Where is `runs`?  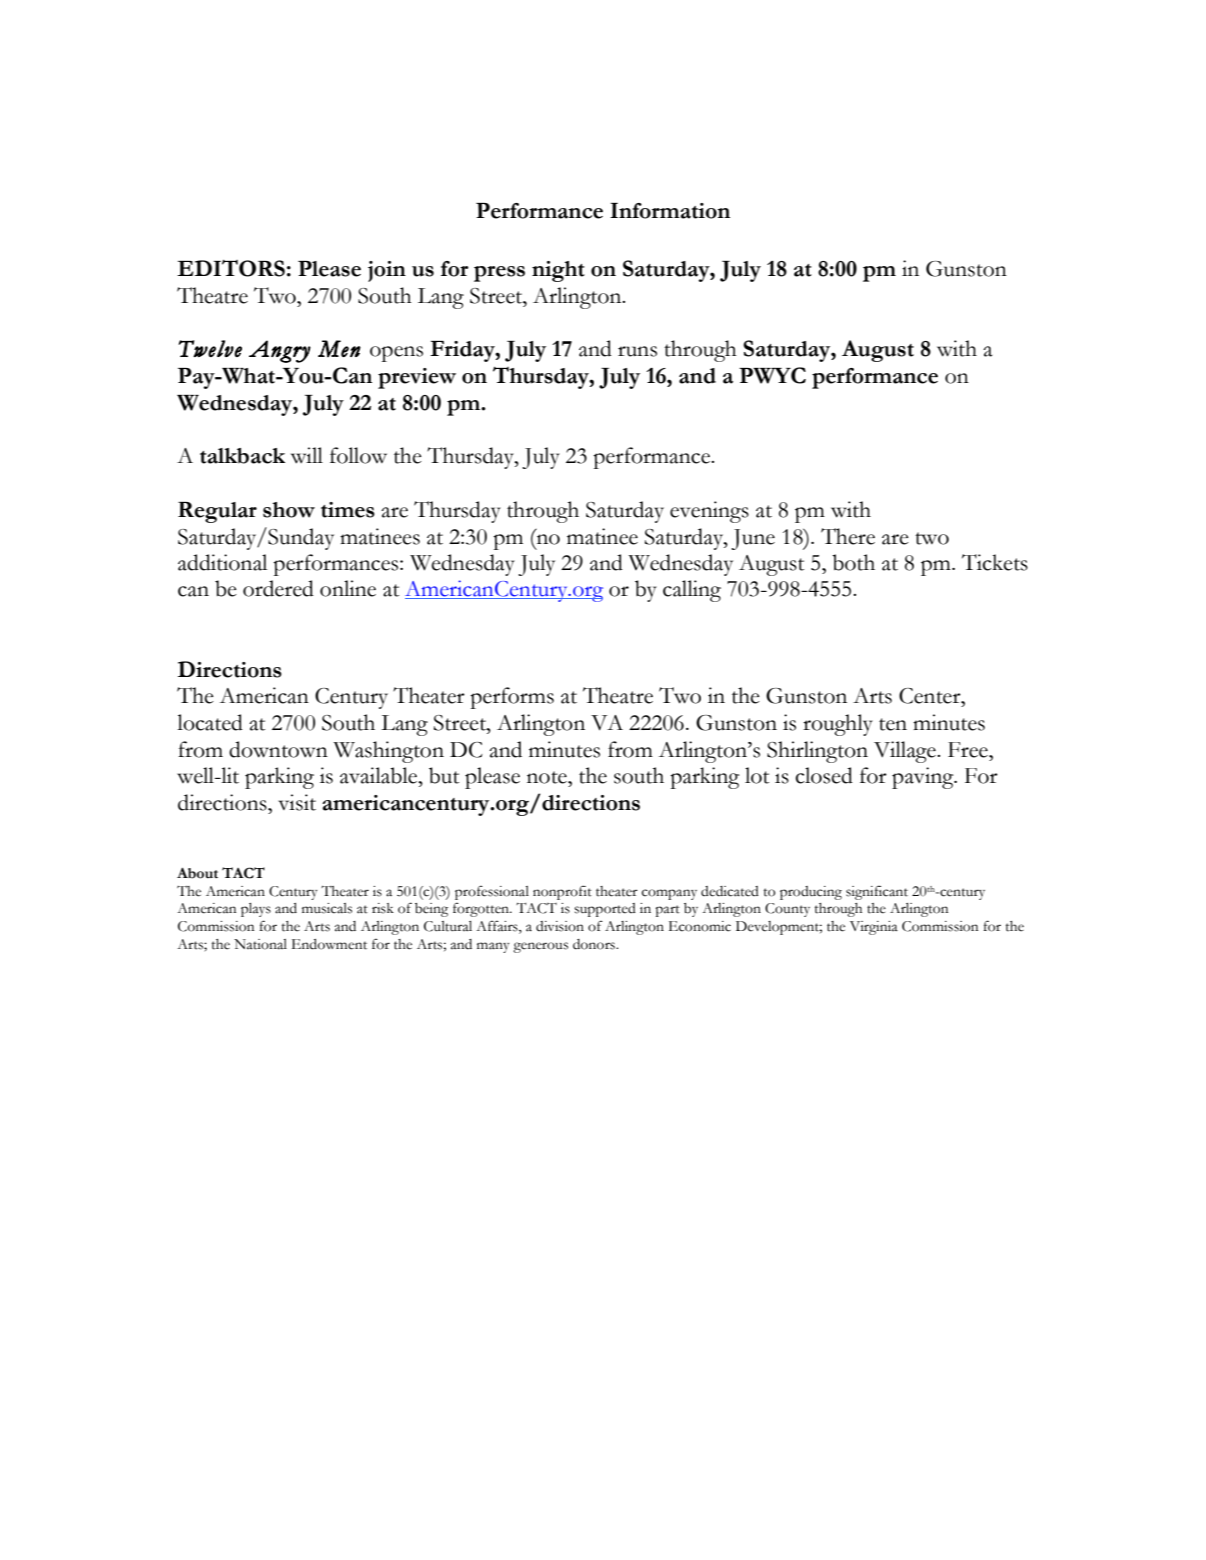
runs is located at coordinates (637, 351).
